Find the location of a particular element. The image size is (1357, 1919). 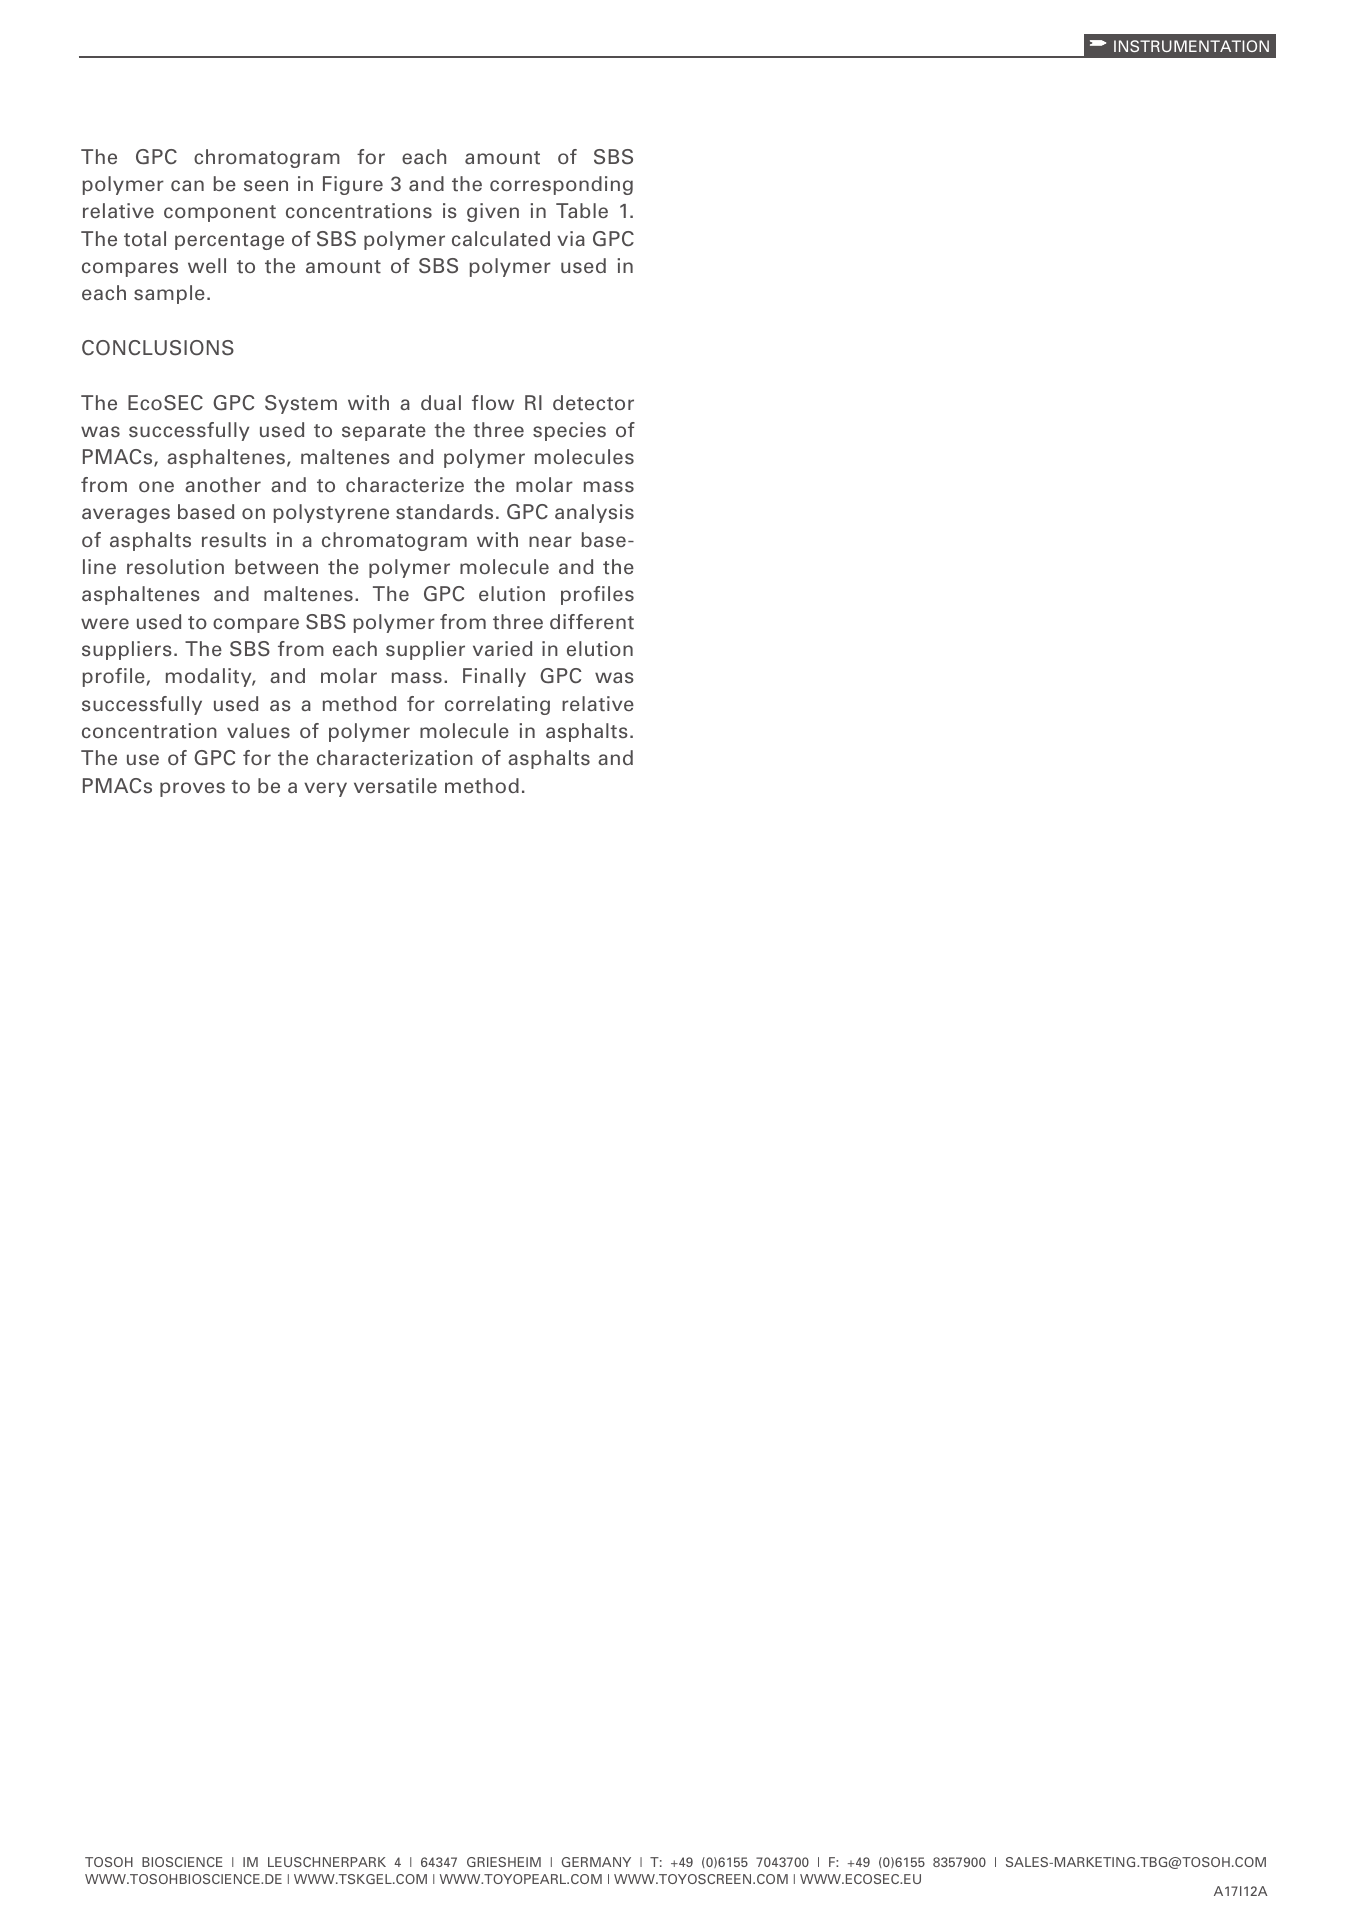

proves is located at coordinates (192, 789).
